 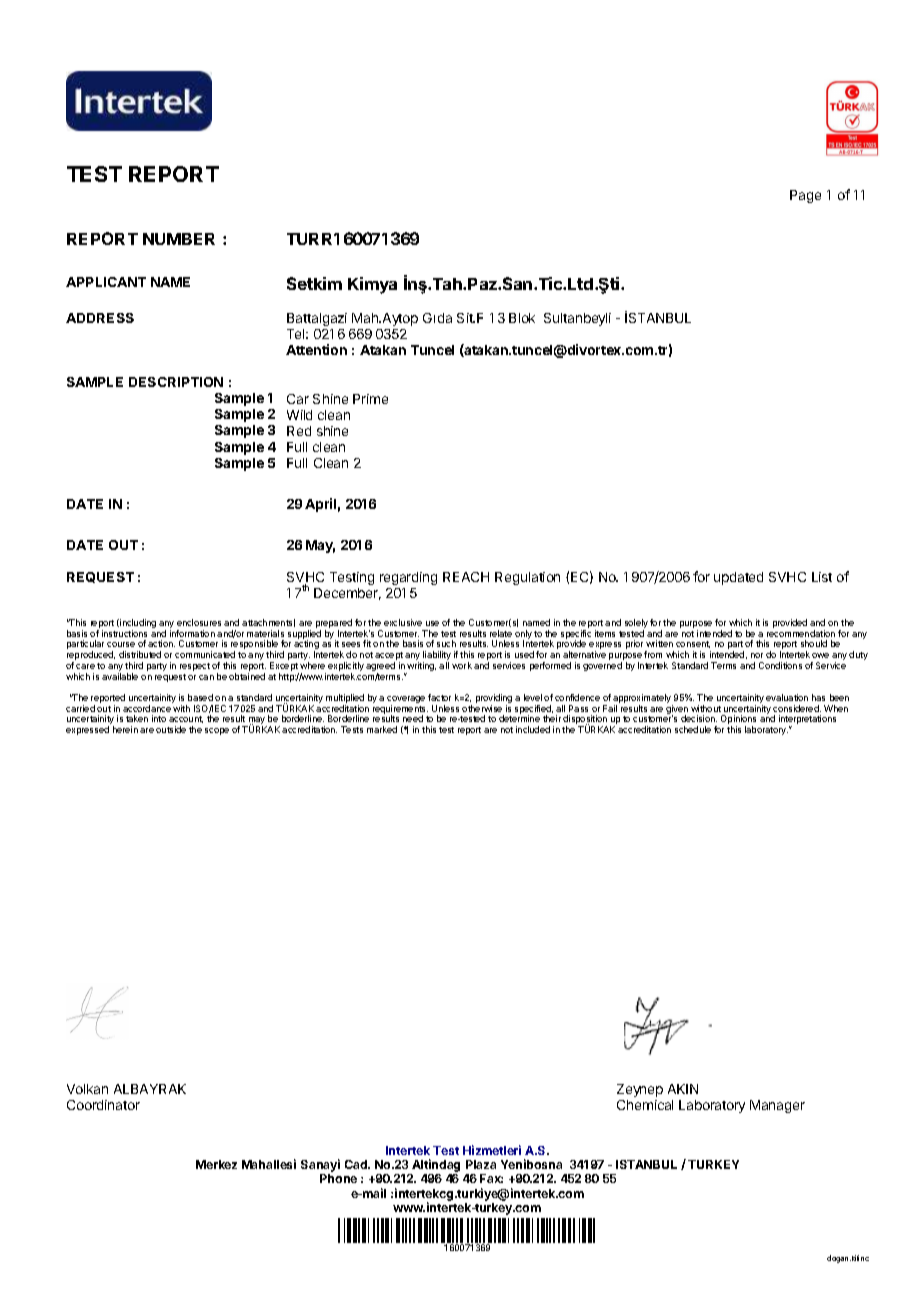 What do you see at coordinates (777, 1106) in the screenshot?
I see `Manager` at bounding box center [777, 1106].
